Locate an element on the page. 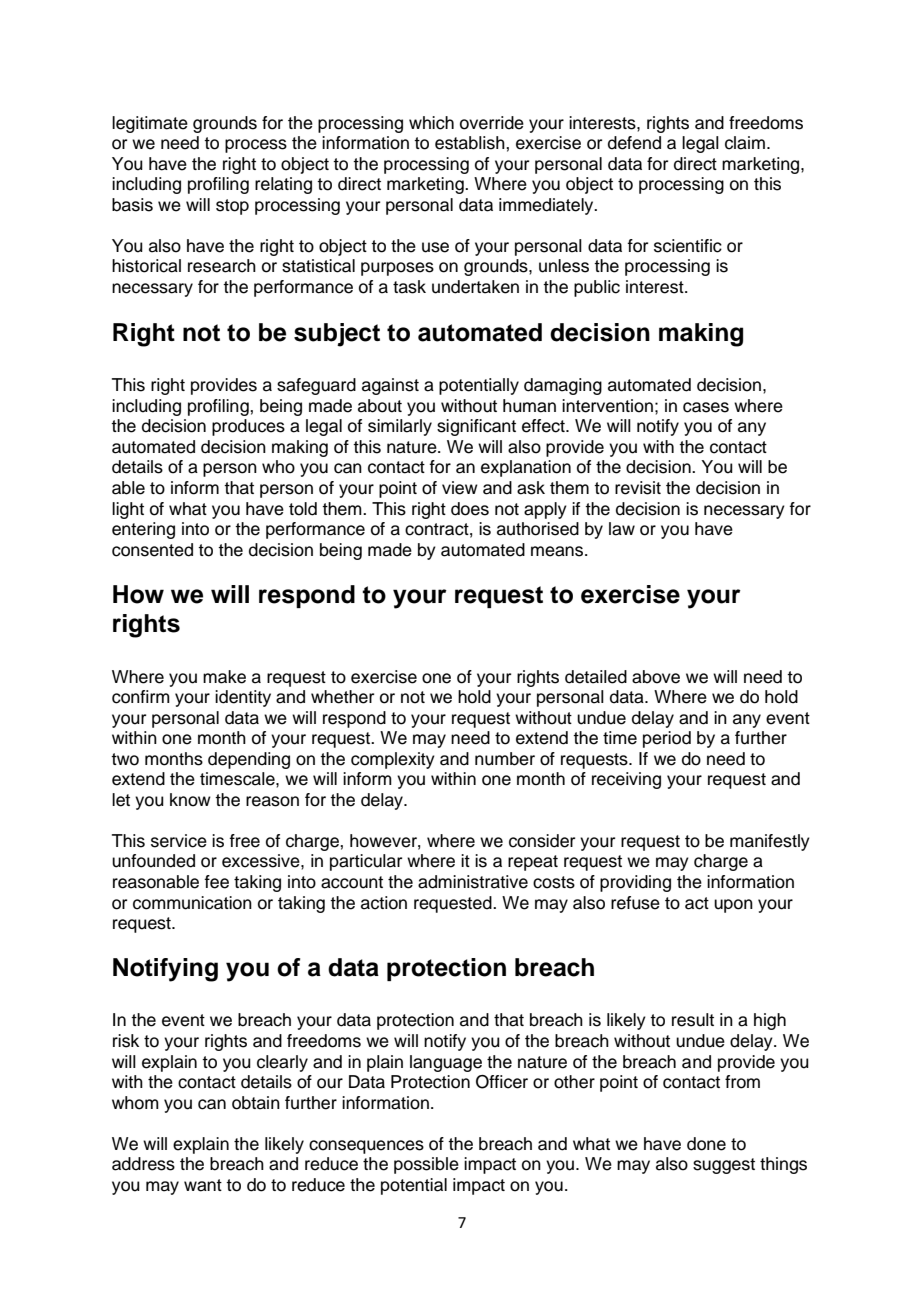 The width and height of the document is (924, 1308). done is located at coordinates (706, 1144).
